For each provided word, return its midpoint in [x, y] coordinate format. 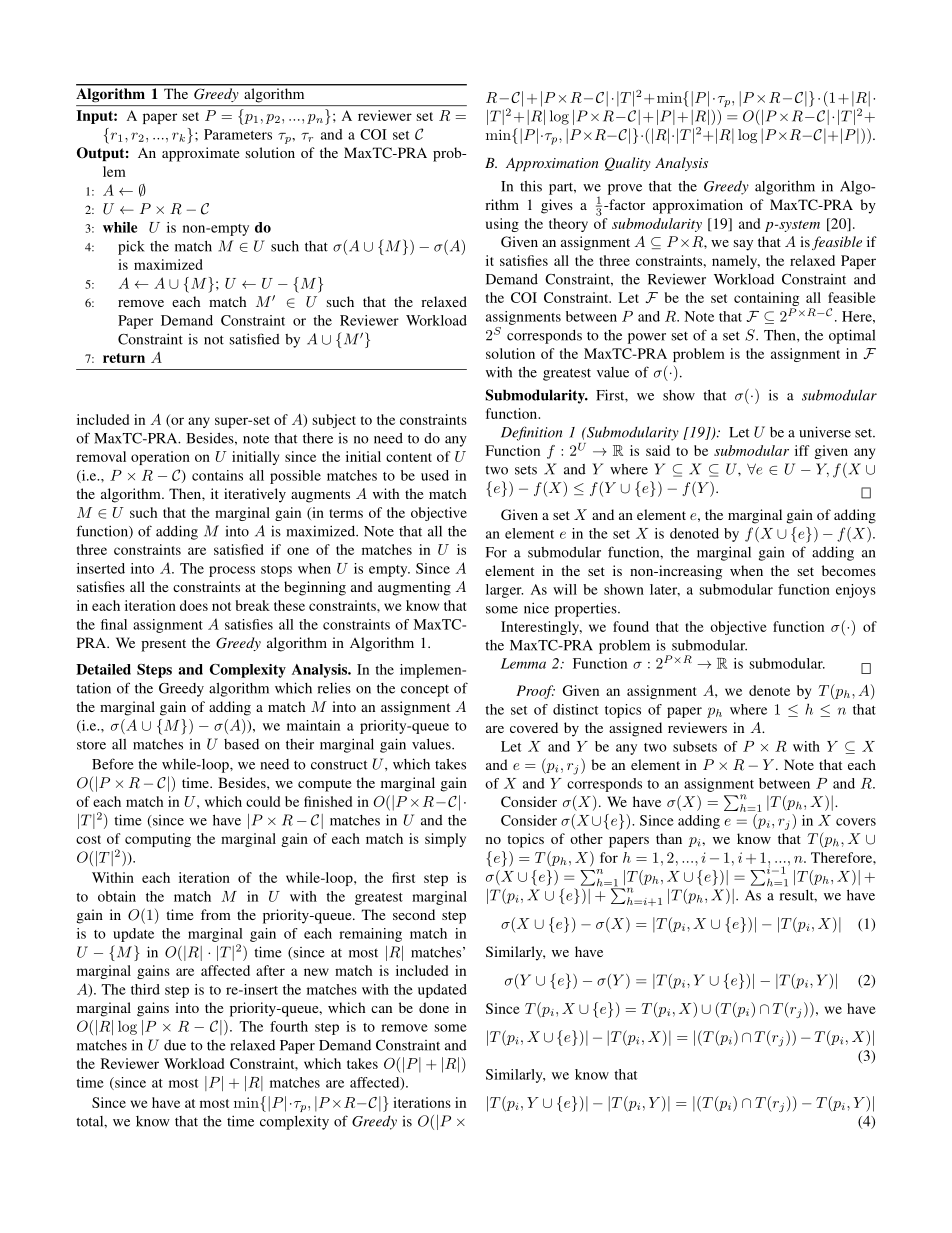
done [434, 1007]
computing [158, 840]
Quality [628, 164]
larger [504, 591]
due [175, 1045]
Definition [531, 433]
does [194, 605]
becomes [849, 570]
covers [856, 822]
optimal [852, 336]
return [124, 358]
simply [445, 840]
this [531, 186]
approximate [200, 154]
